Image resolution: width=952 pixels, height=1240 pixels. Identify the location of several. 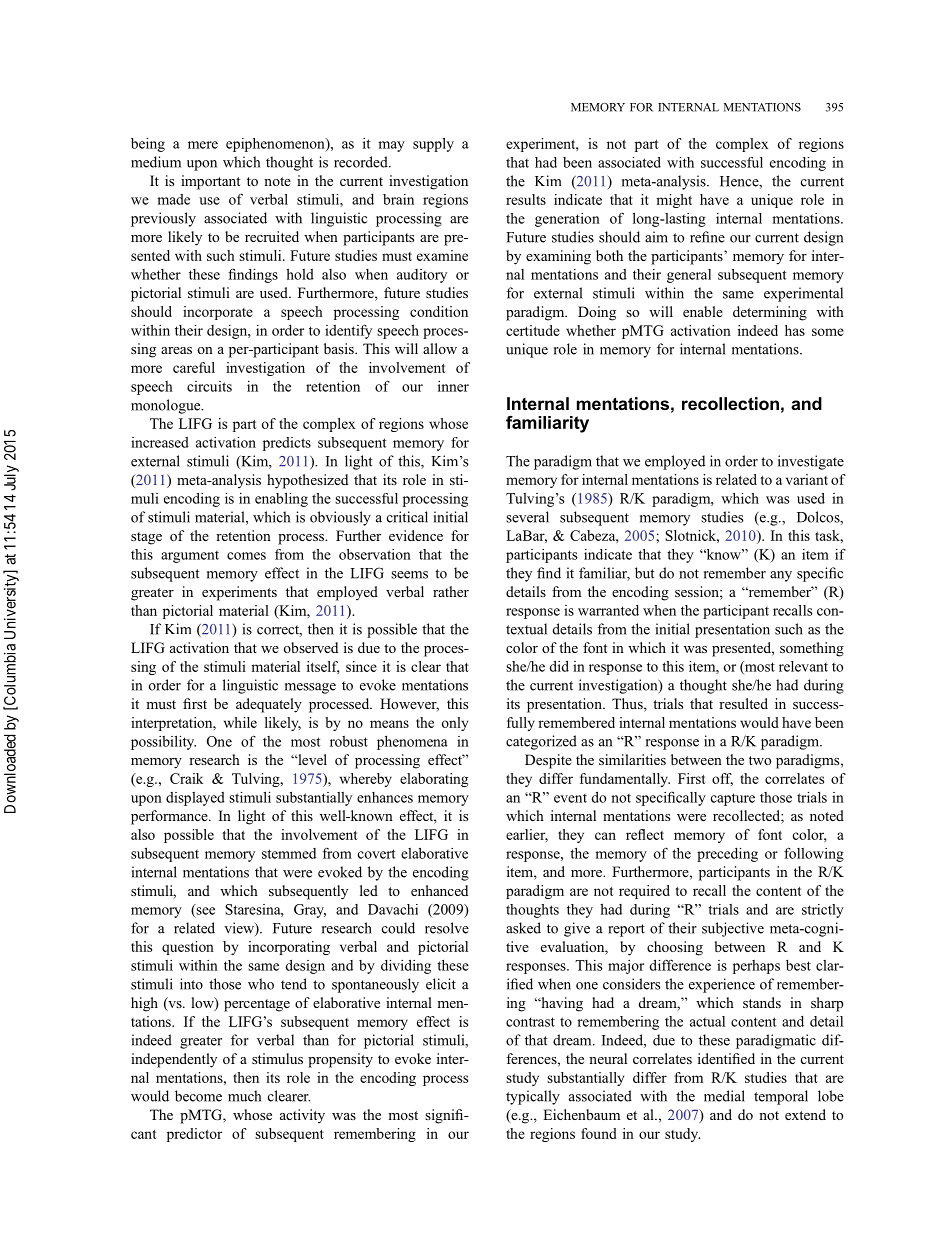
(527, 517).
